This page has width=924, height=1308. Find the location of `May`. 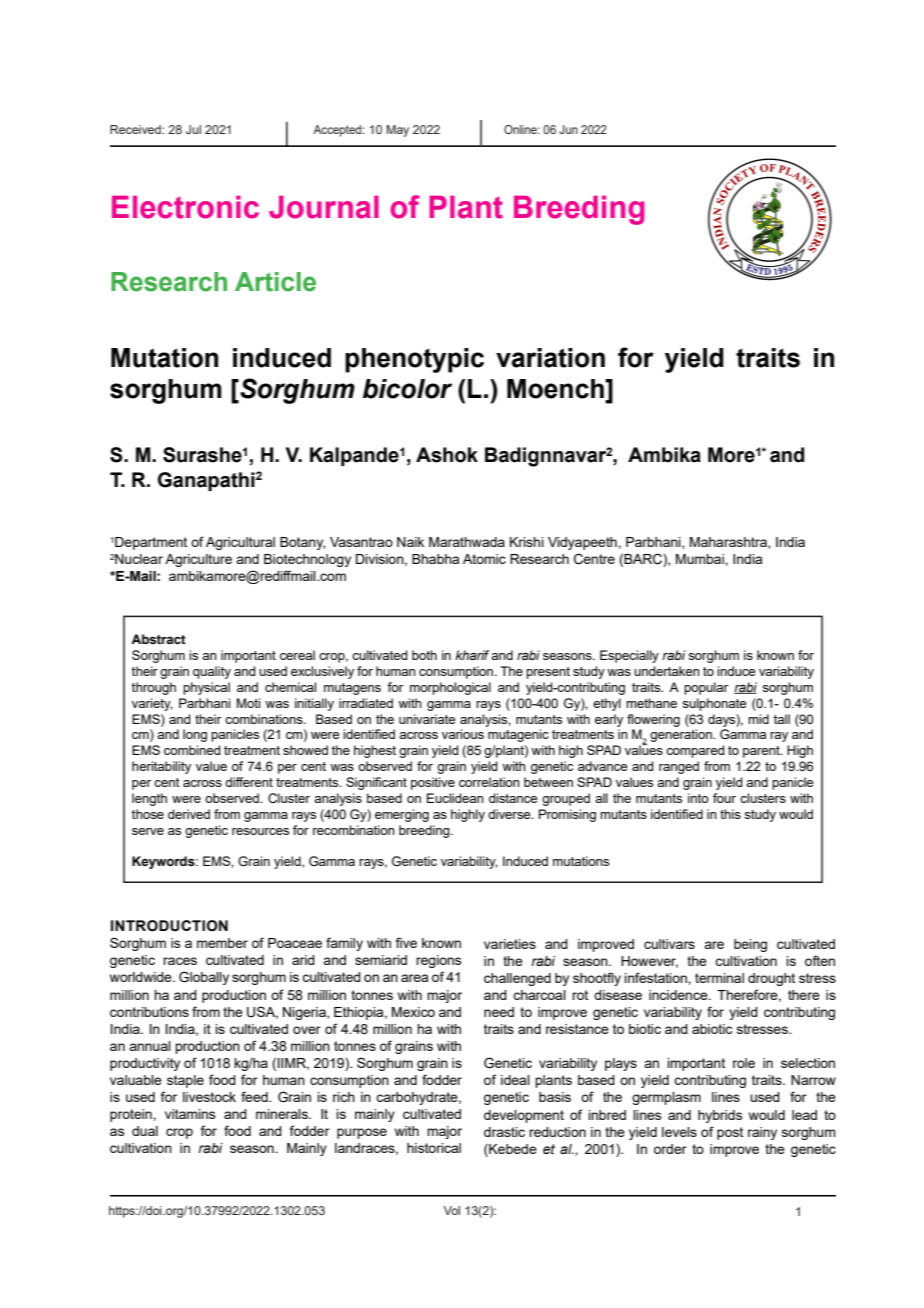

May is located at coordinates (398, 131).
